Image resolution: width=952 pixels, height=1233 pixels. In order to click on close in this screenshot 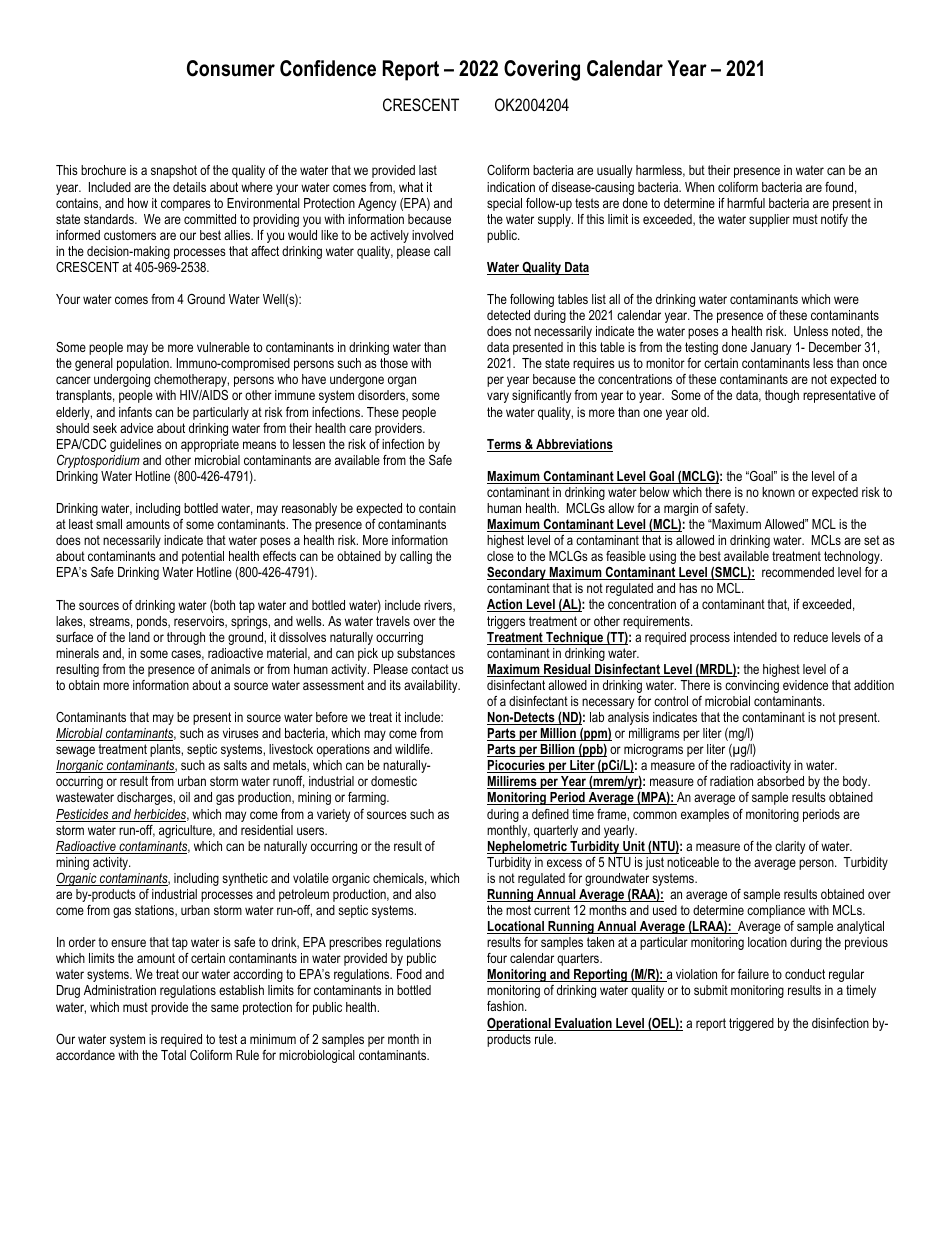, I will do `click(500, 556)`.
